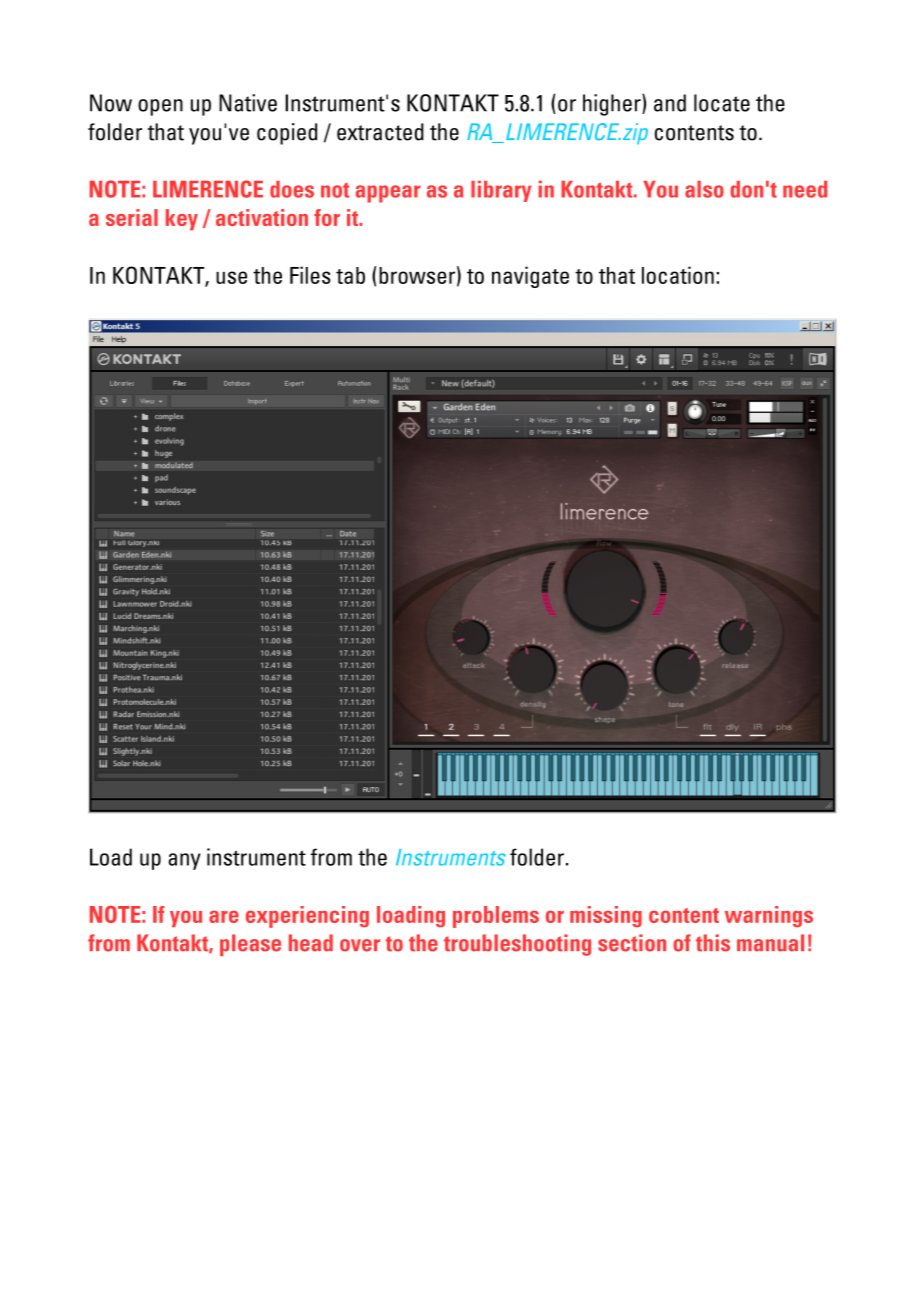 The width and height of the screenshot is (924, 1308). I want to click on are, so click(224, 917).
